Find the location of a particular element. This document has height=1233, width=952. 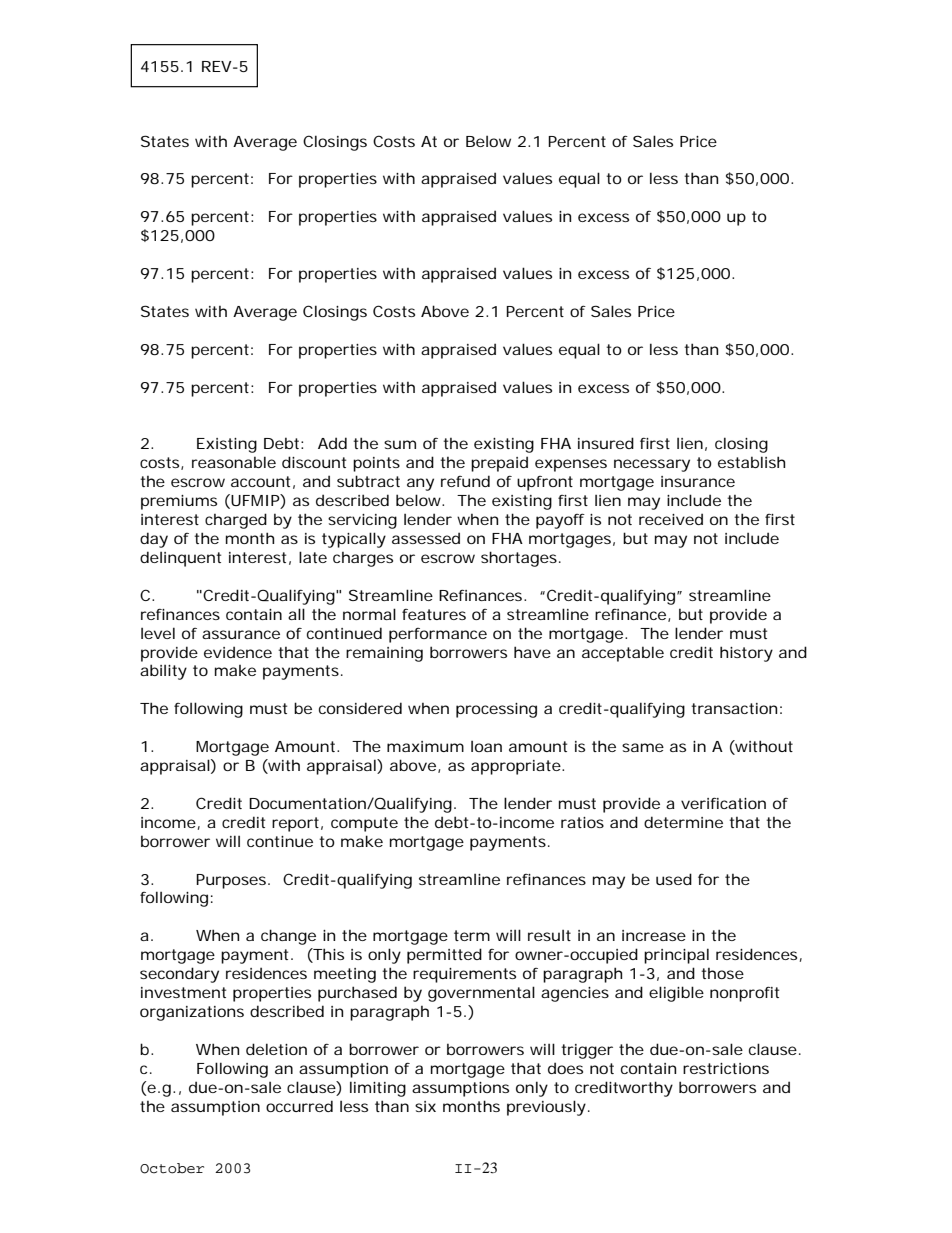

acceptable is located at coordinates (623, 654).
